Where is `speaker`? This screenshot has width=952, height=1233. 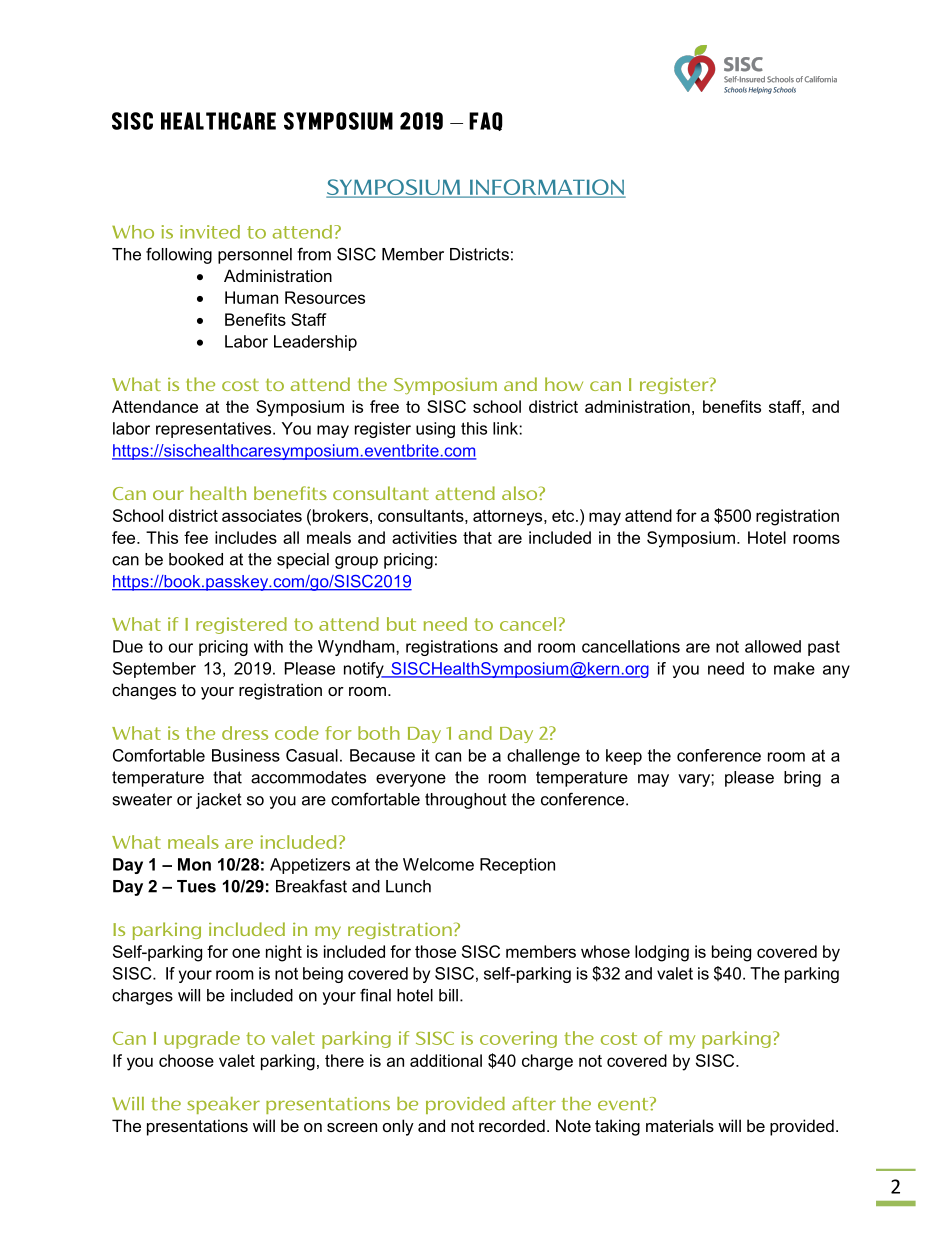 speaker is located at coordinates (223, 1105).
